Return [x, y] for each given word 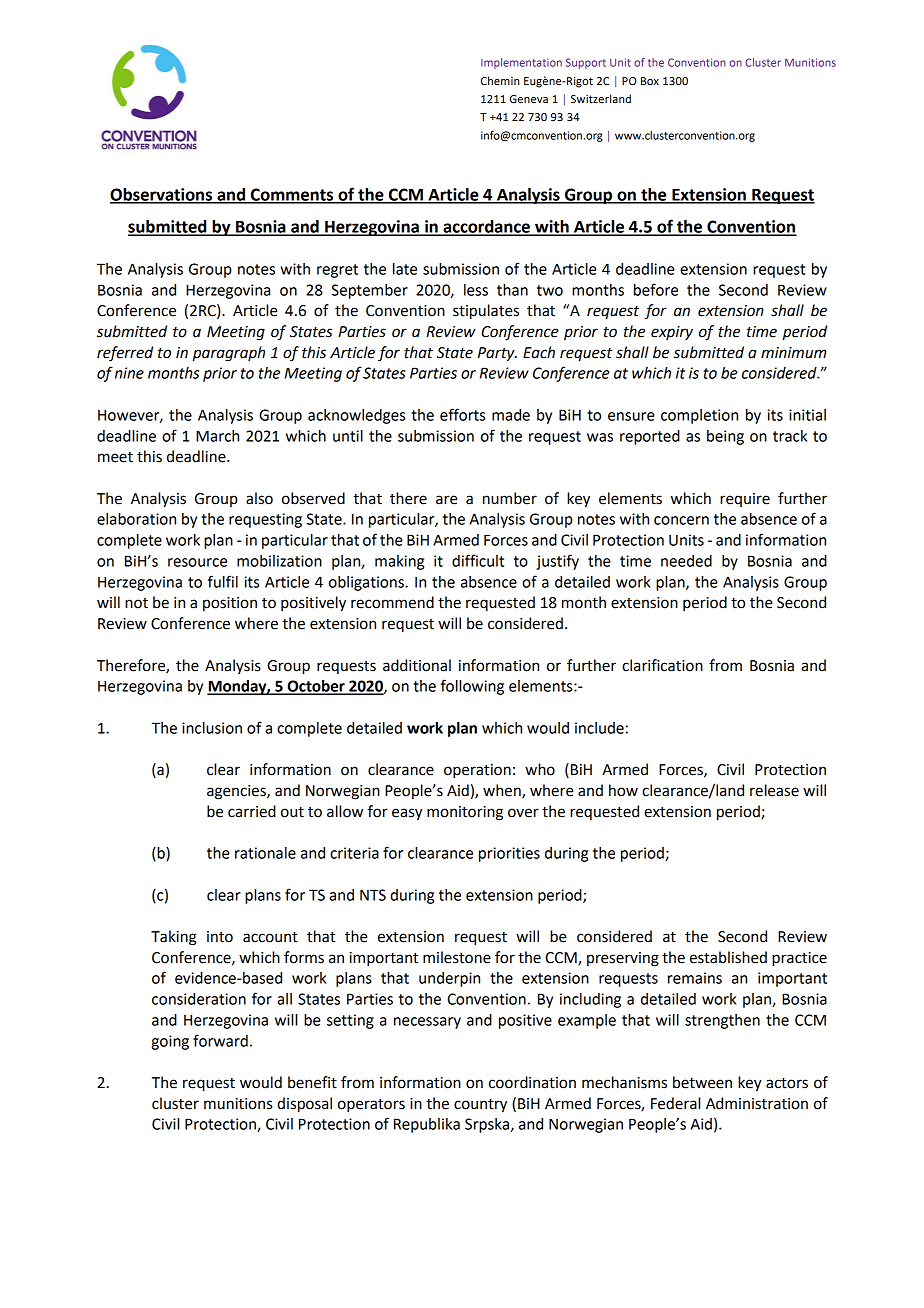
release [774, 790]
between [702, 1082]
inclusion [212, 728]
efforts [462, 414]
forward [220, 1040]
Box [650, 81]
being [725, 437]
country [480, 1106]
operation [477, 771]
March [217, 436]
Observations [162, 195]
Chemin [500, 81]
